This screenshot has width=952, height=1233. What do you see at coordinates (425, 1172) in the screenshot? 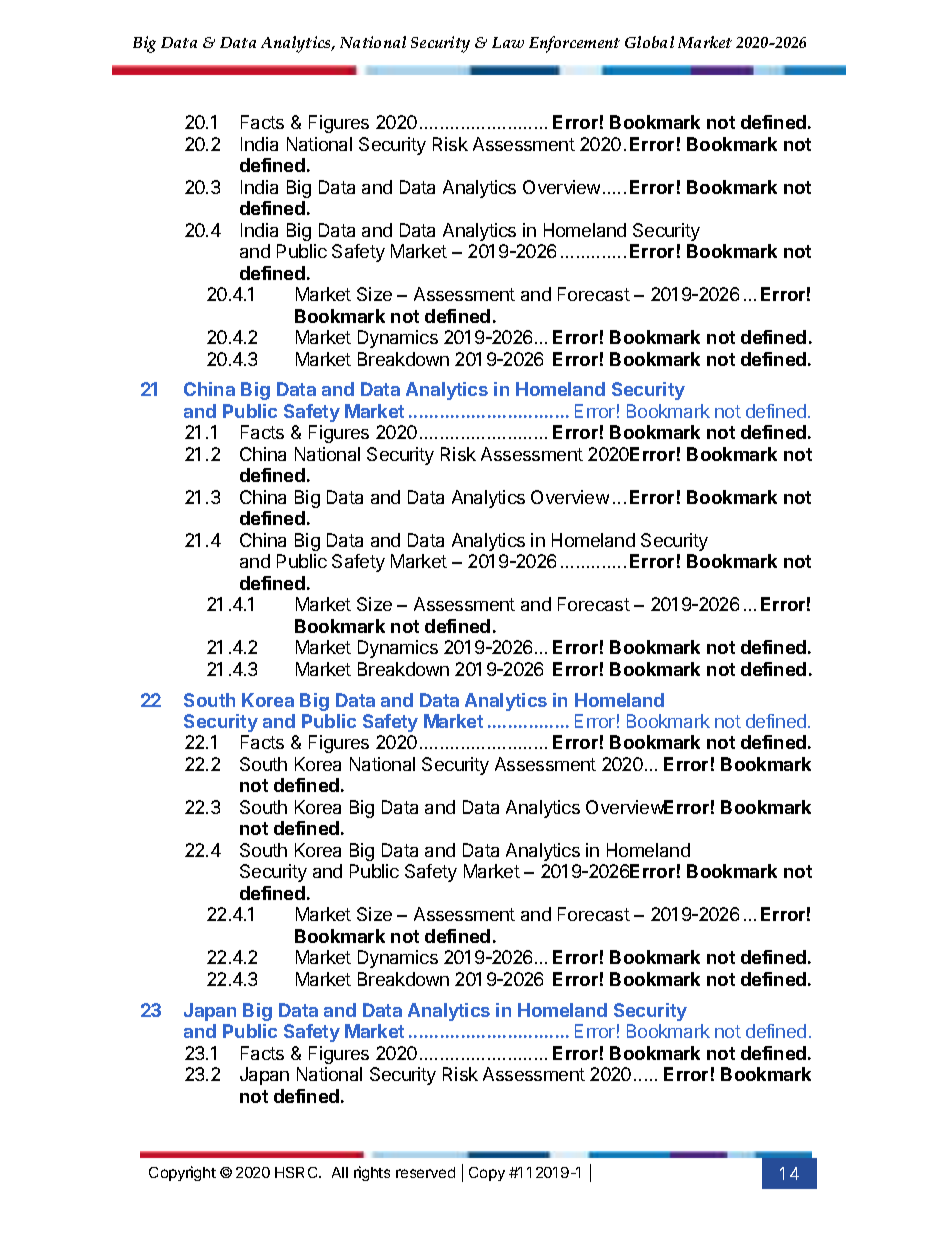
I see `reserved` at bounding box center [425, 1172].
